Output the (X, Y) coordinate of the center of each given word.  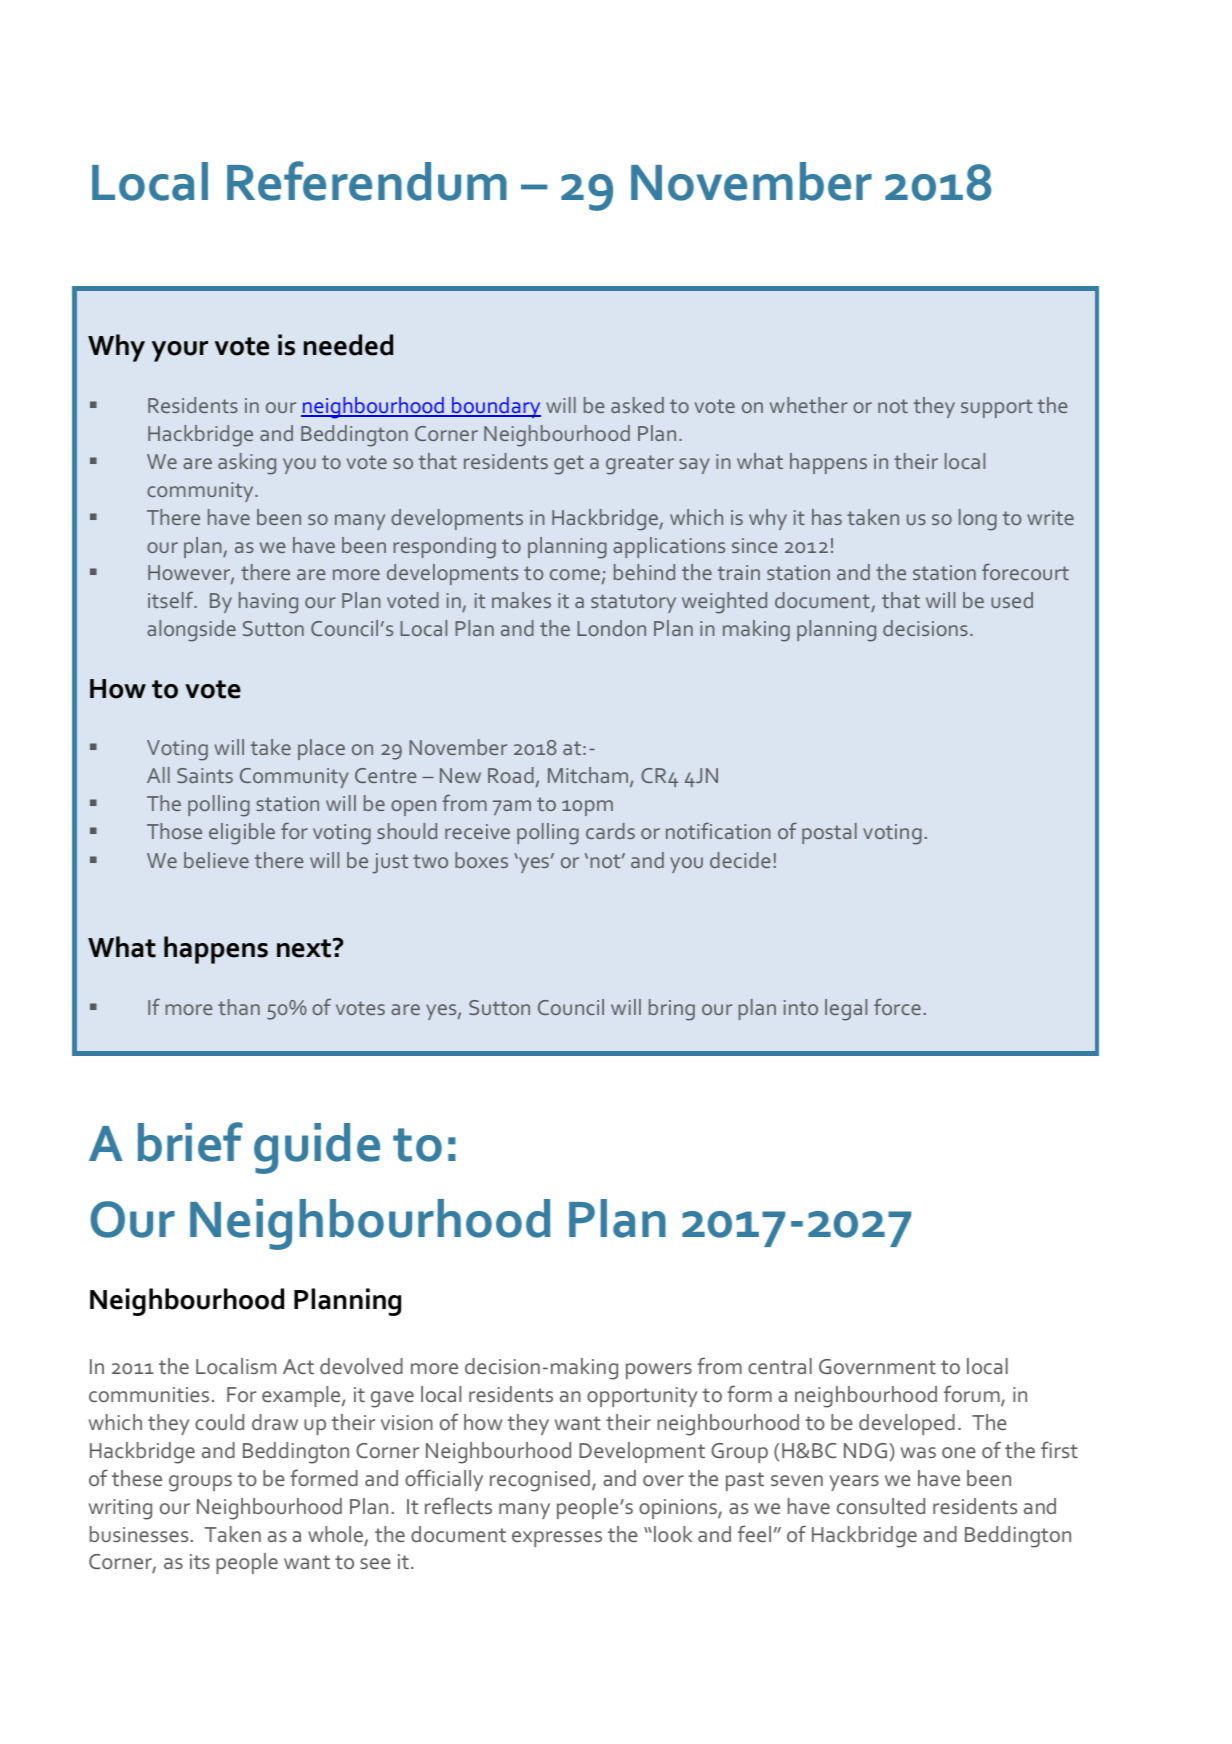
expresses (557, 1539)
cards (610, 831)
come (575, 574)
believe (216, 860)
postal (829, 833)
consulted (881, 1506)
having (268, 603)
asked (637, 405)
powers (659, 1371)
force (897, 1006)
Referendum (367, 181)
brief (190, 1142)
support (997, 408)
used (1012, 600)
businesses (140, 1534)
